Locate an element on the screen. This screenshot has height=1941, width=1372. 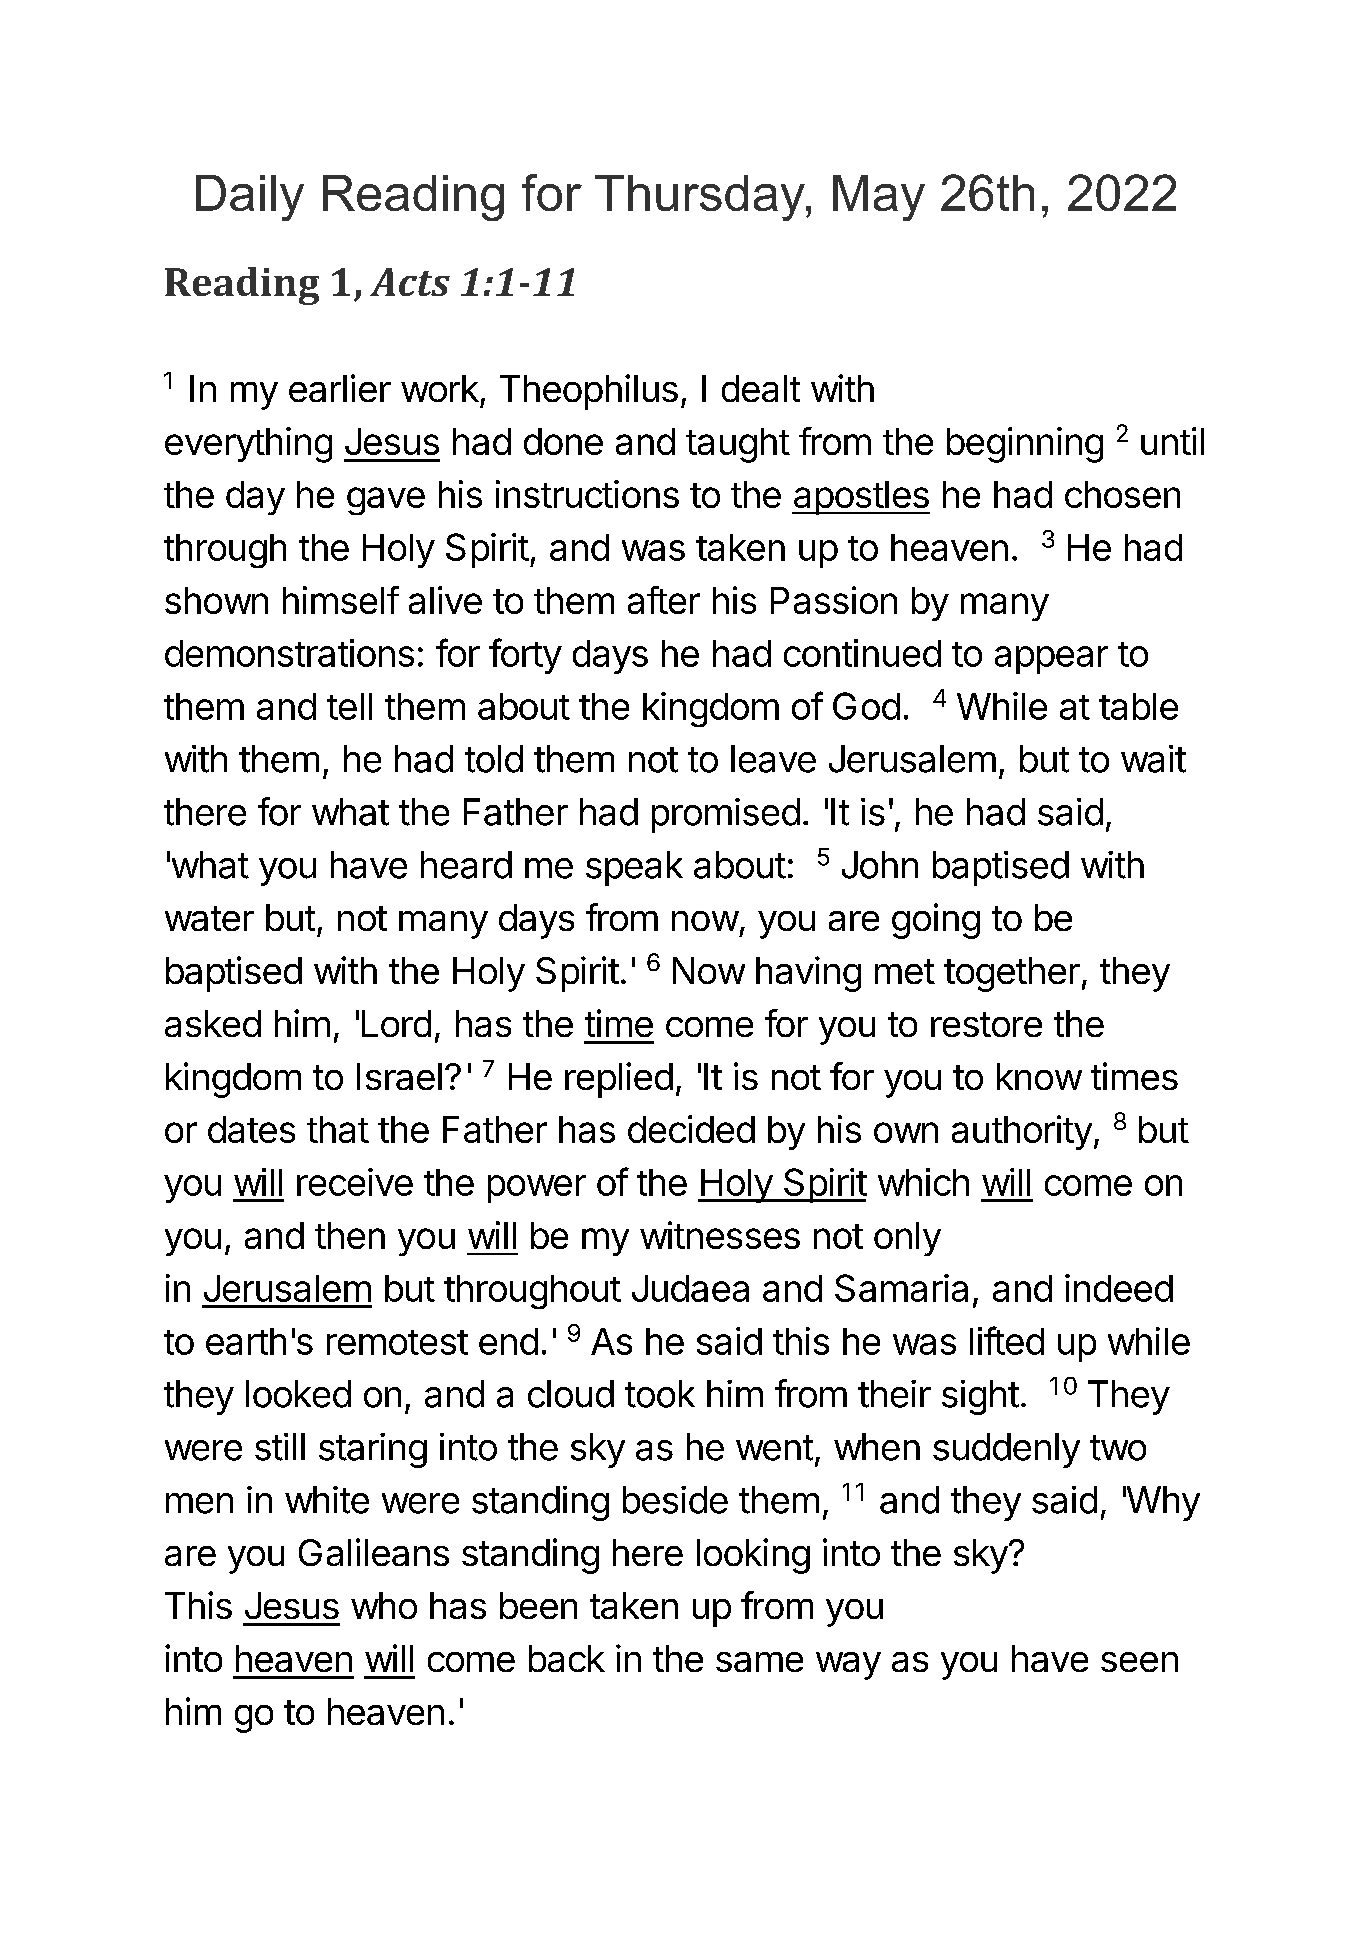
appear is located at coordinates (1051, 660).
